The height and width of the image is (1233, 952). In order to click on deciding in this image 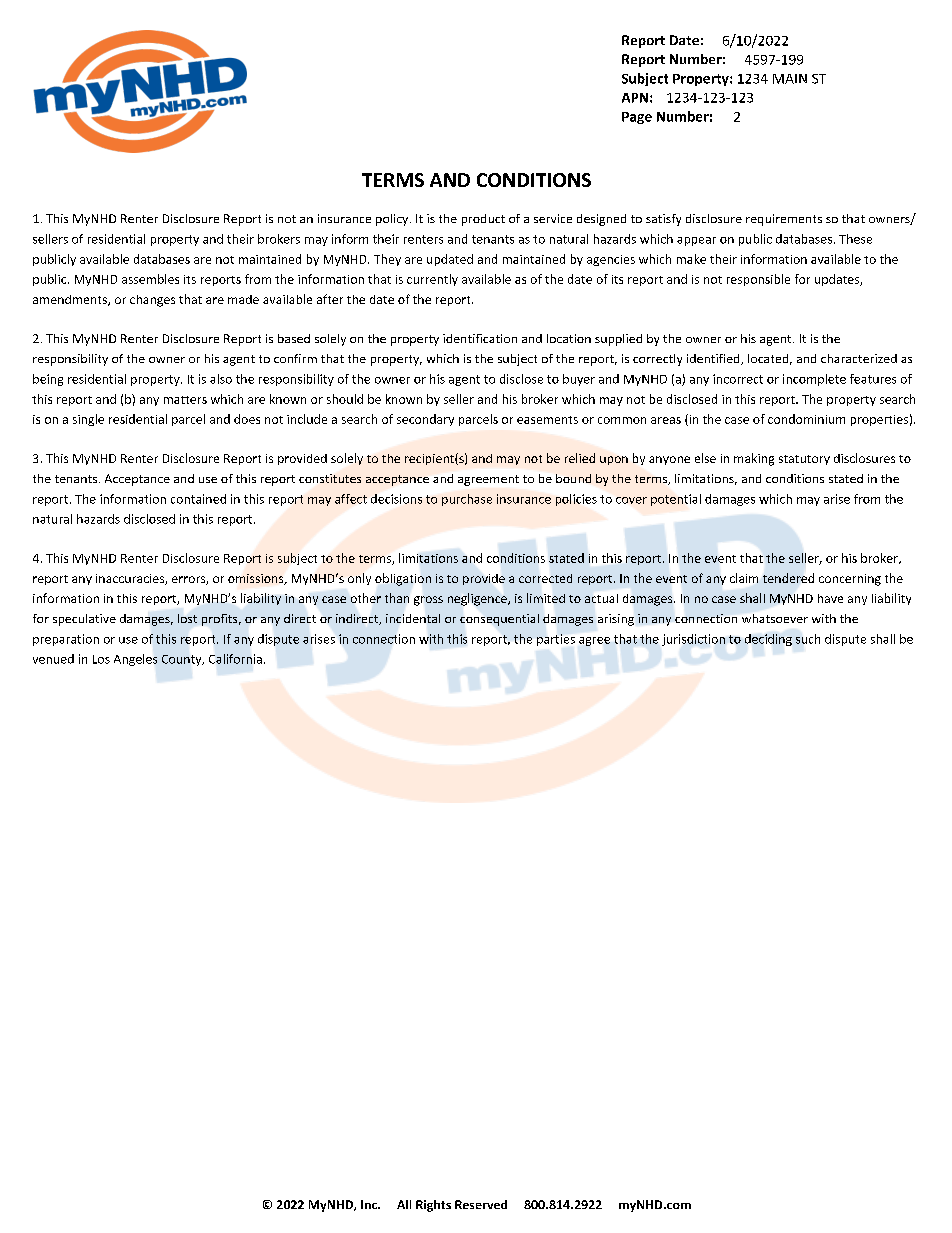, I will do `click(768, 640)`.
